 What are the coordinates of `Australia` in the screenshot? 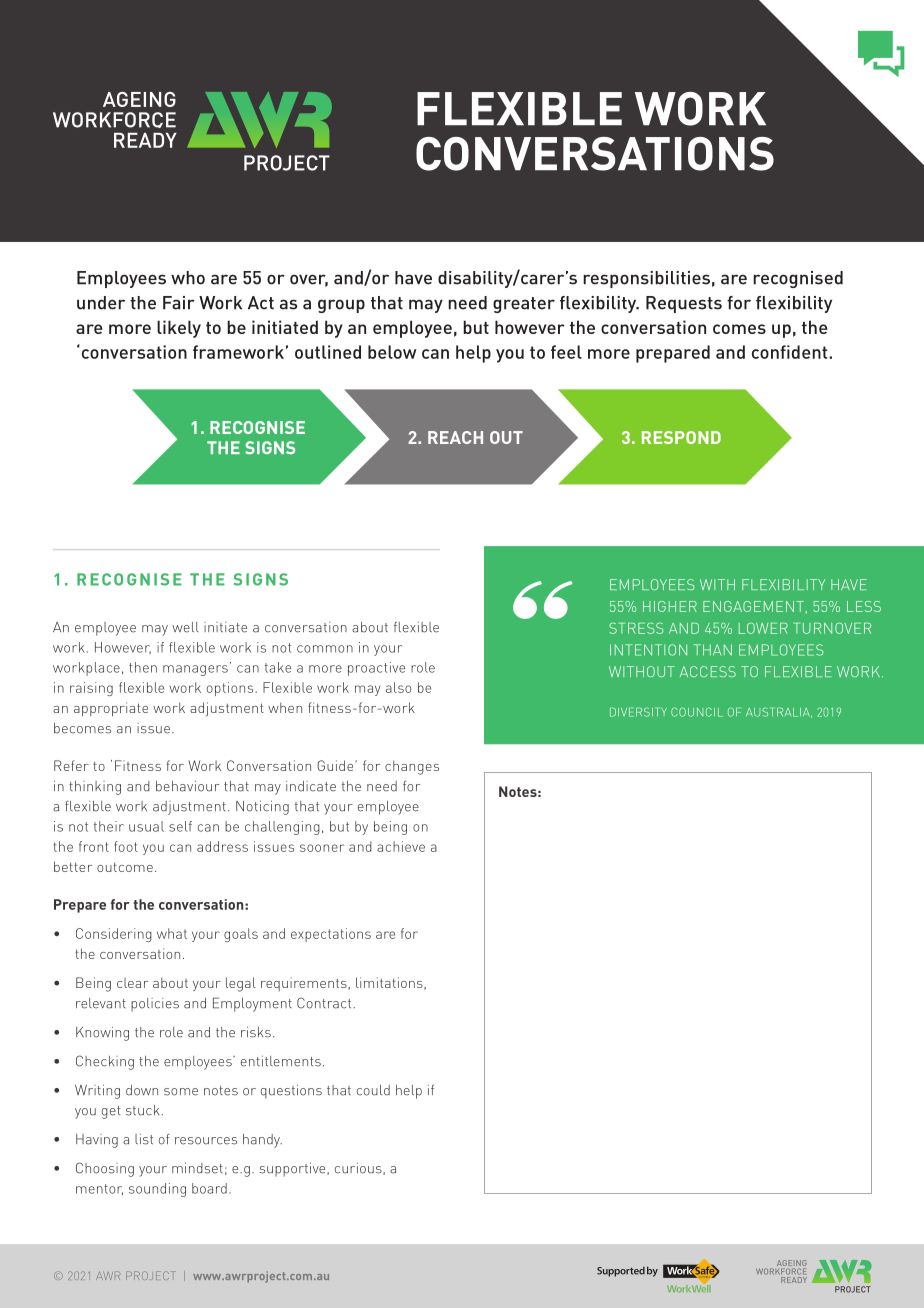 It's located at (779, 712).
